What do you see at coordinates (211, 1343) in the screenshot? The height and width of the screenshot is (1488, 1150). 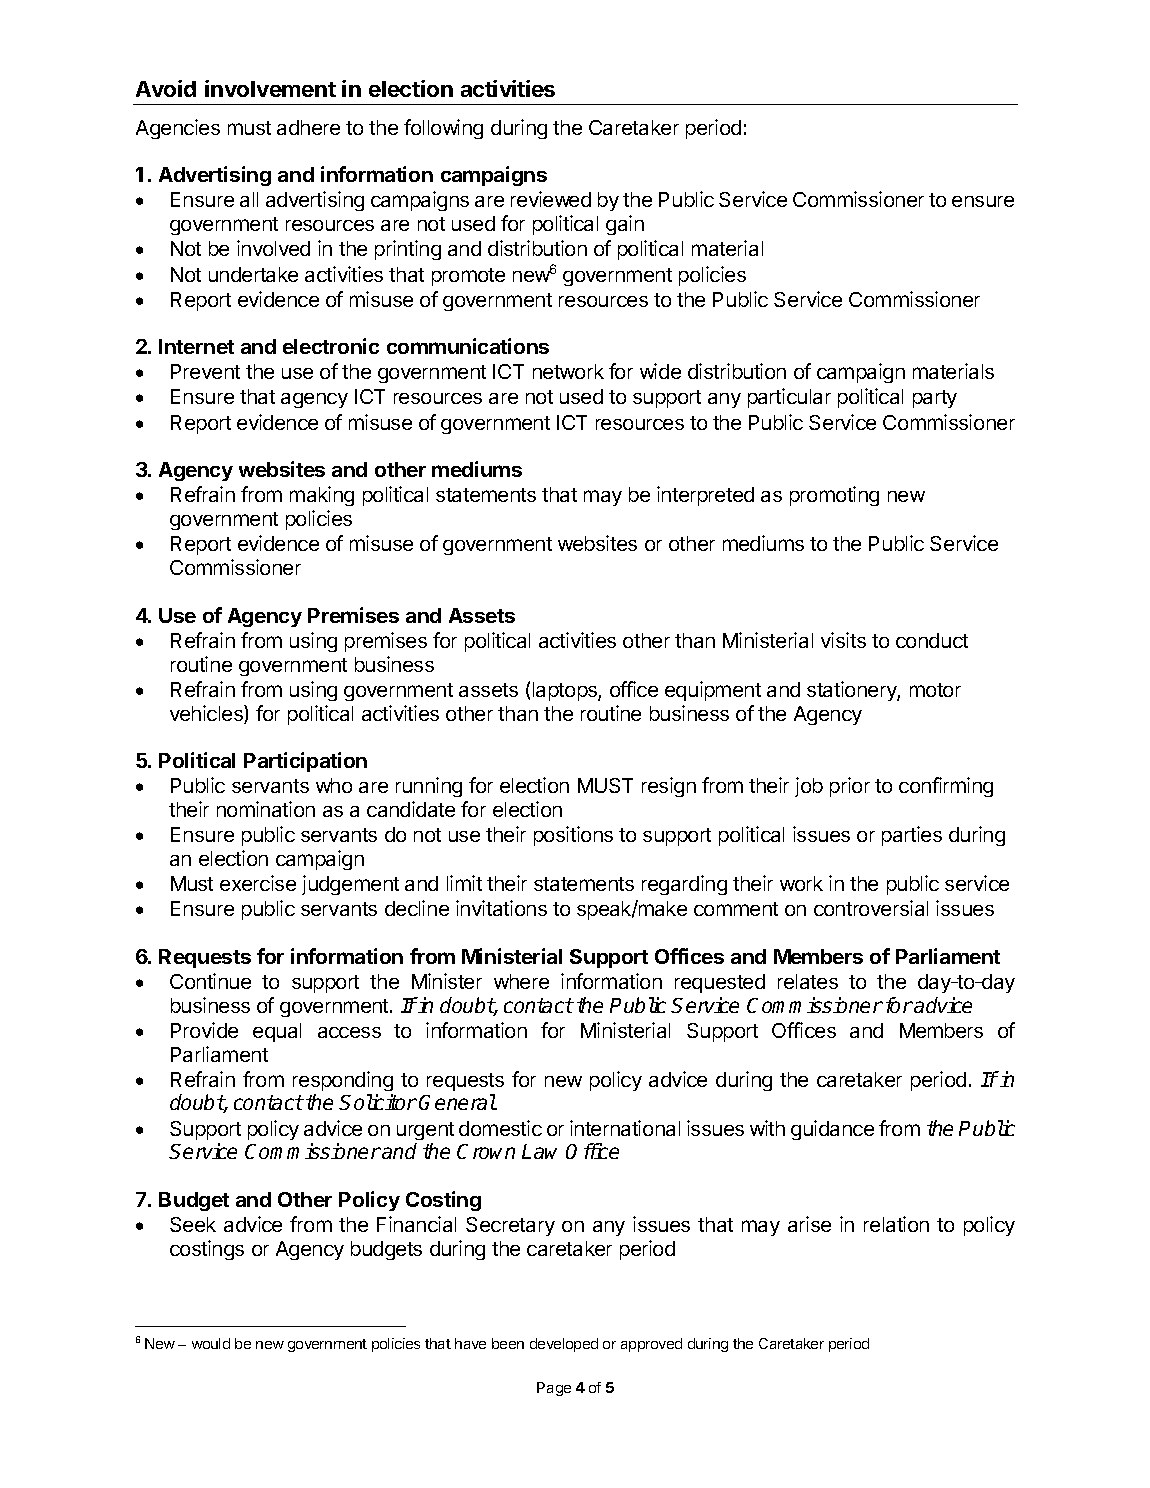 I see `would` at bounding box center [211, 1343].
